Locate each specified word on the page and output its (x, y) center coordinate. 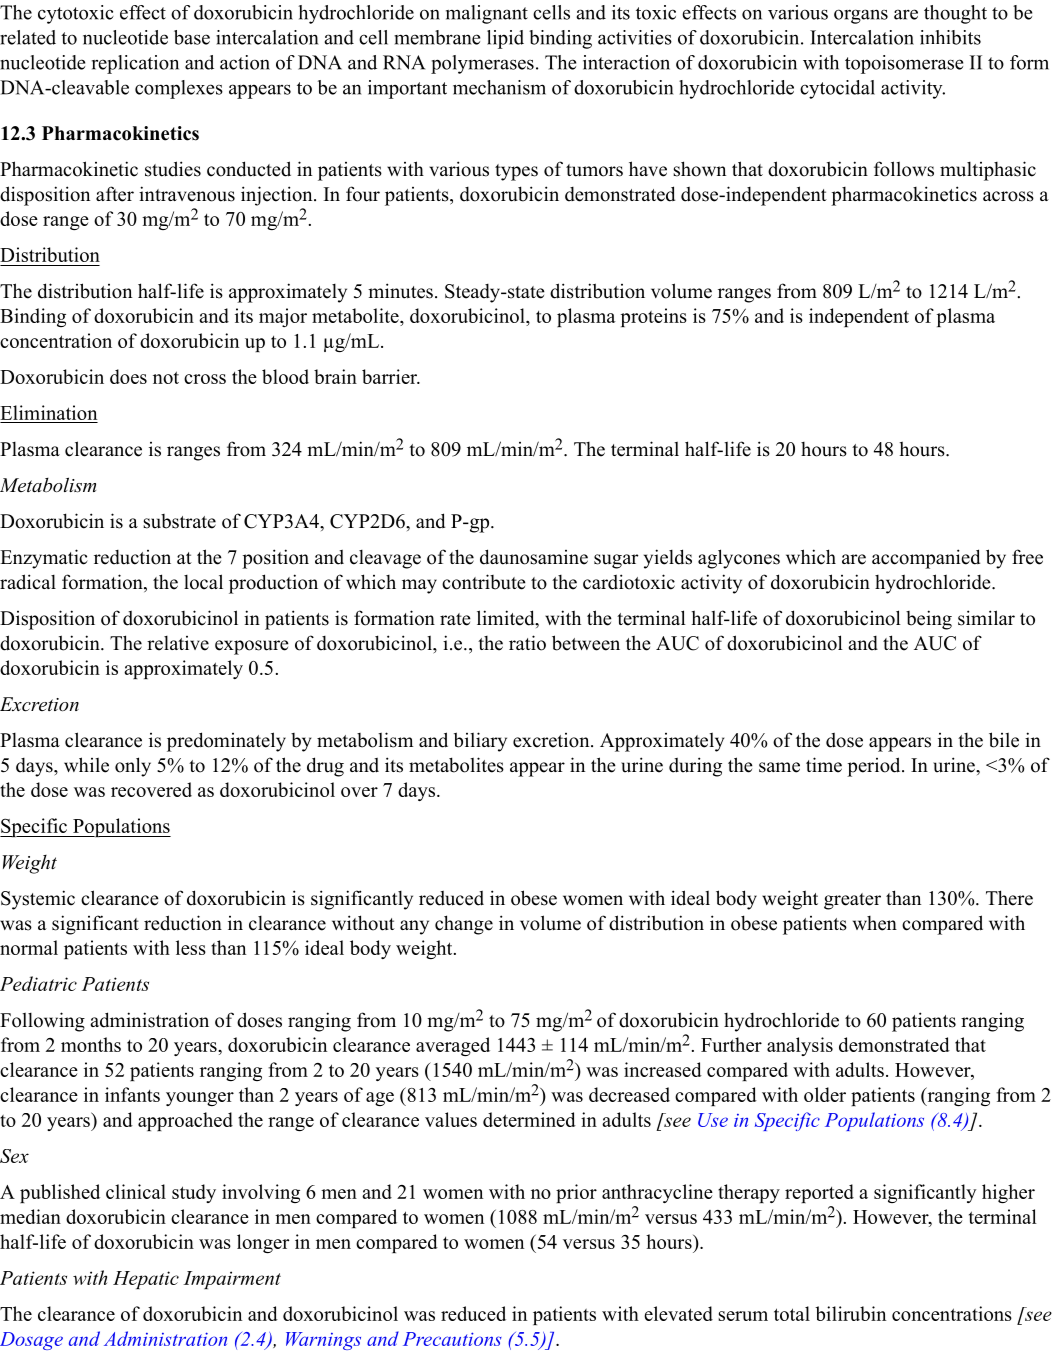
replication (135, 64)
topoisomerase (904, 64)
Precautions (452, 1339)
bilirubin (850, 1313)
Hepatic (146, 1280)
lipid (505, 39)
